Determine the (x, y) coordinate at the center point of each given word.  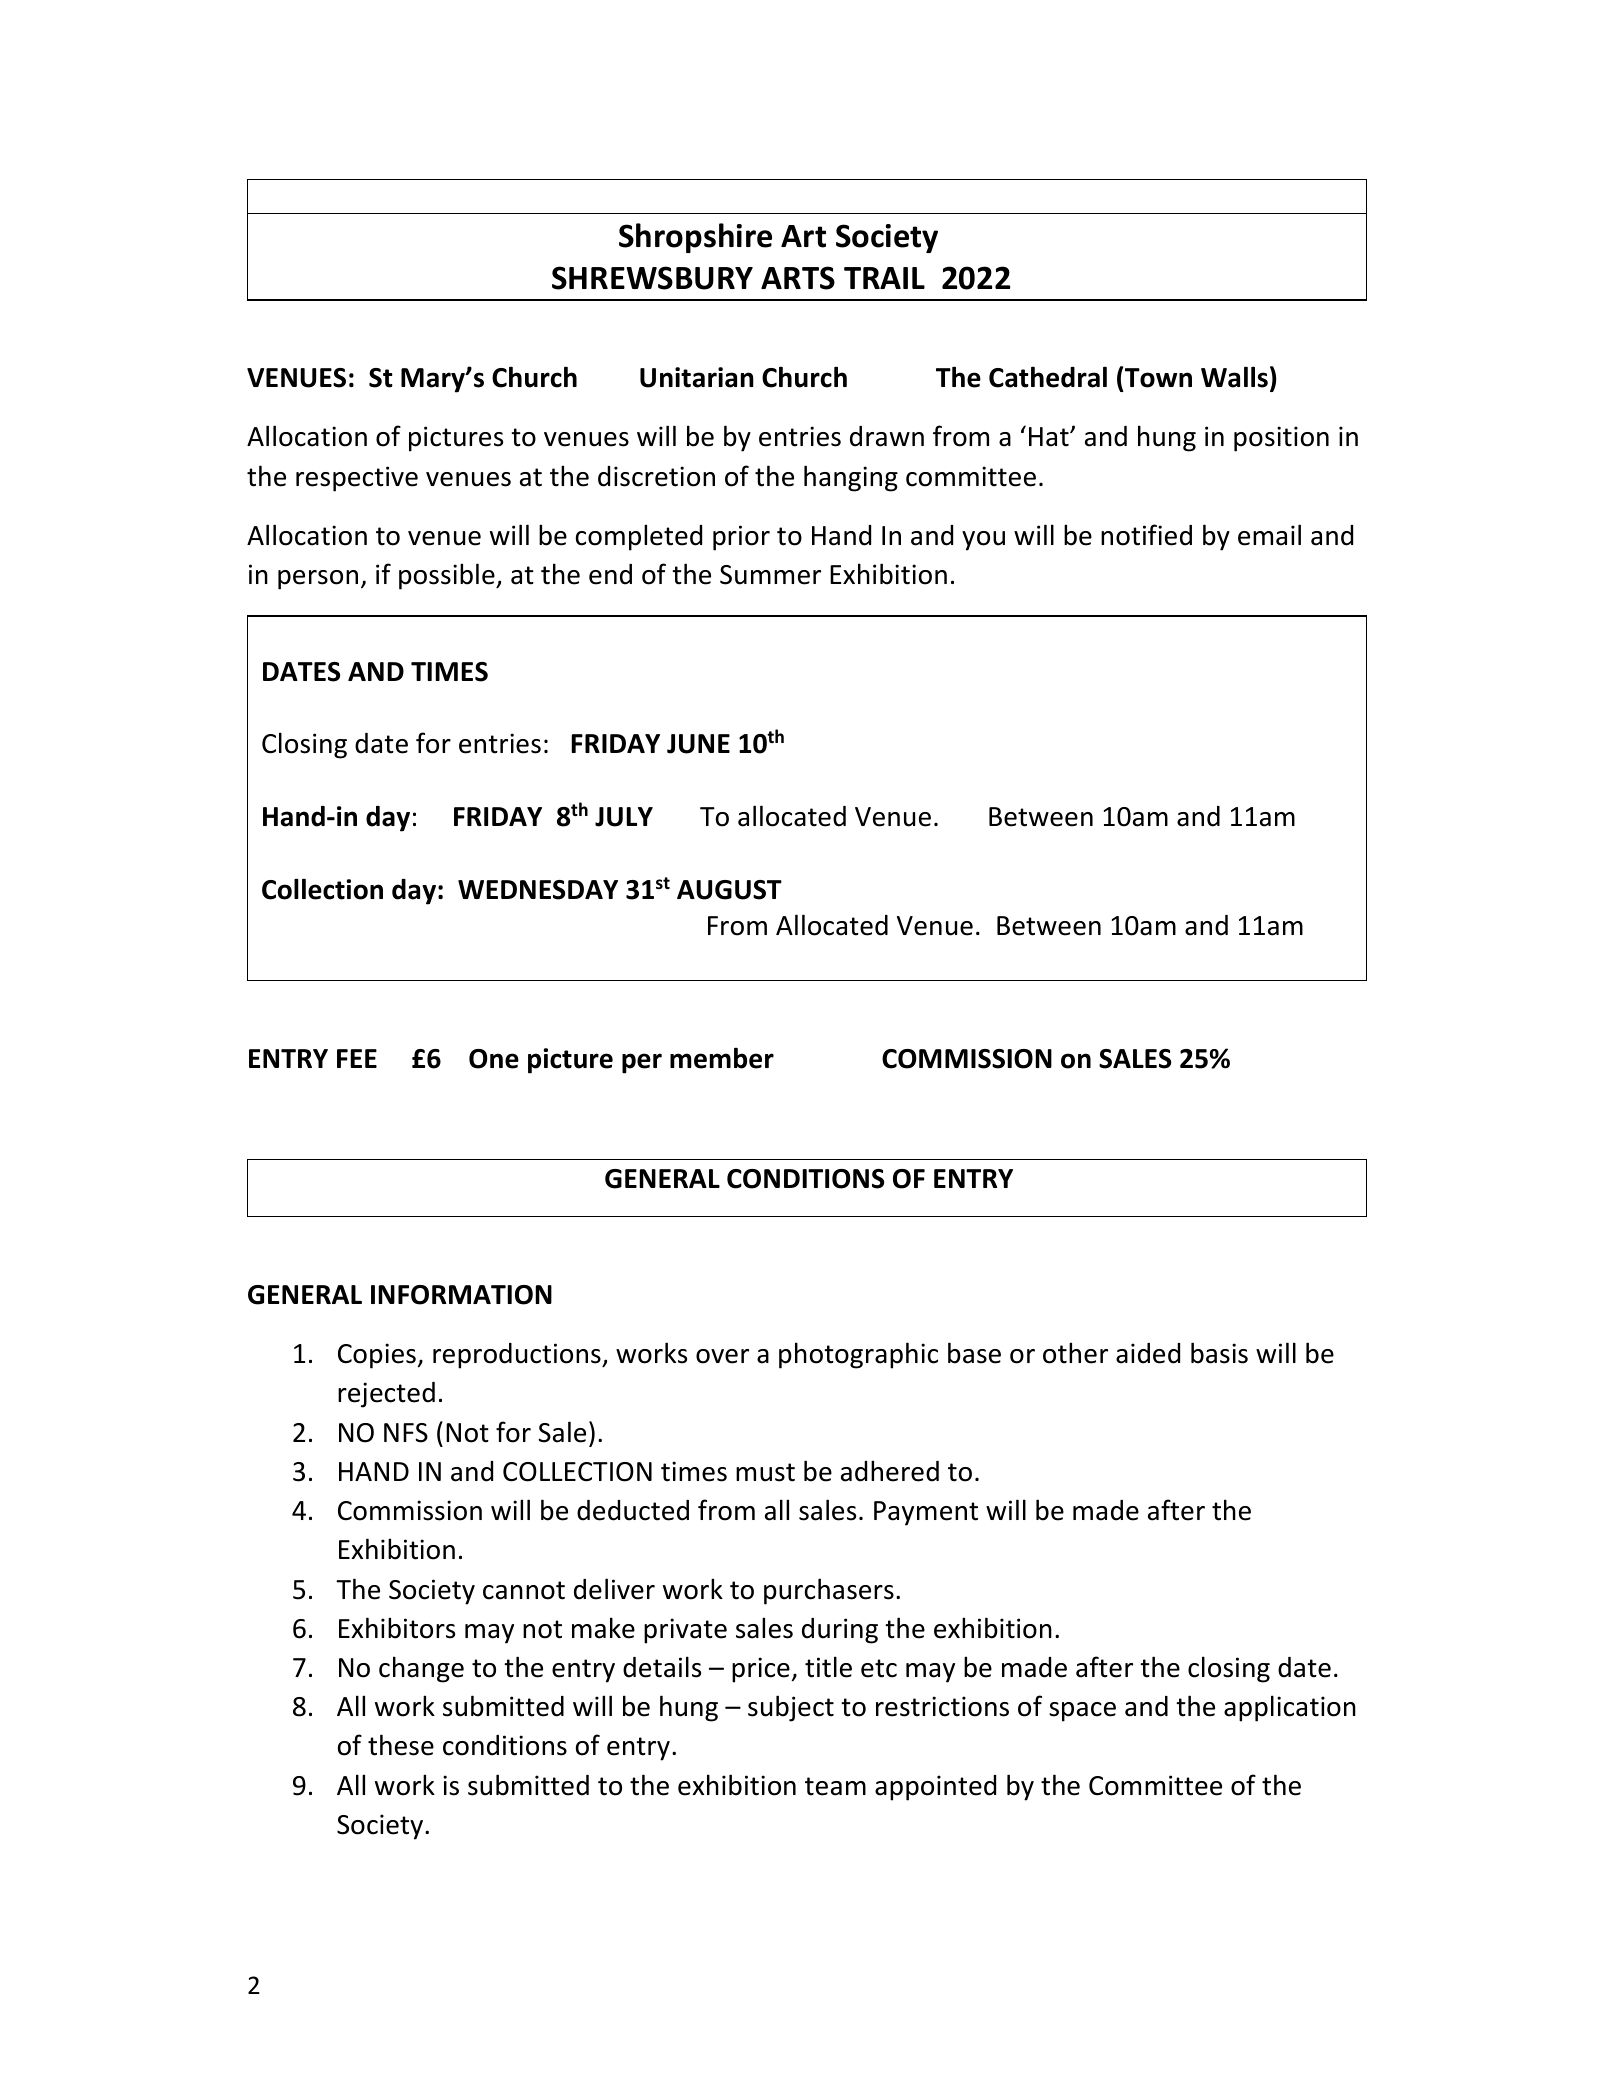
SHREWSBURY (652, 278)
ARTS (798, 278)
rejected (386, 1395)
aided (1148, 1353)
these (401, 1745)
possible (448, 576)
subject (791, 1708)
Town (1158, 378)
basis (1219, 1353)
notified (1146, 535)
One (494, 1059)
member (722, 1058)
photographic (858, 1355)
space (1082, 1712)
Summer (770, 575)
